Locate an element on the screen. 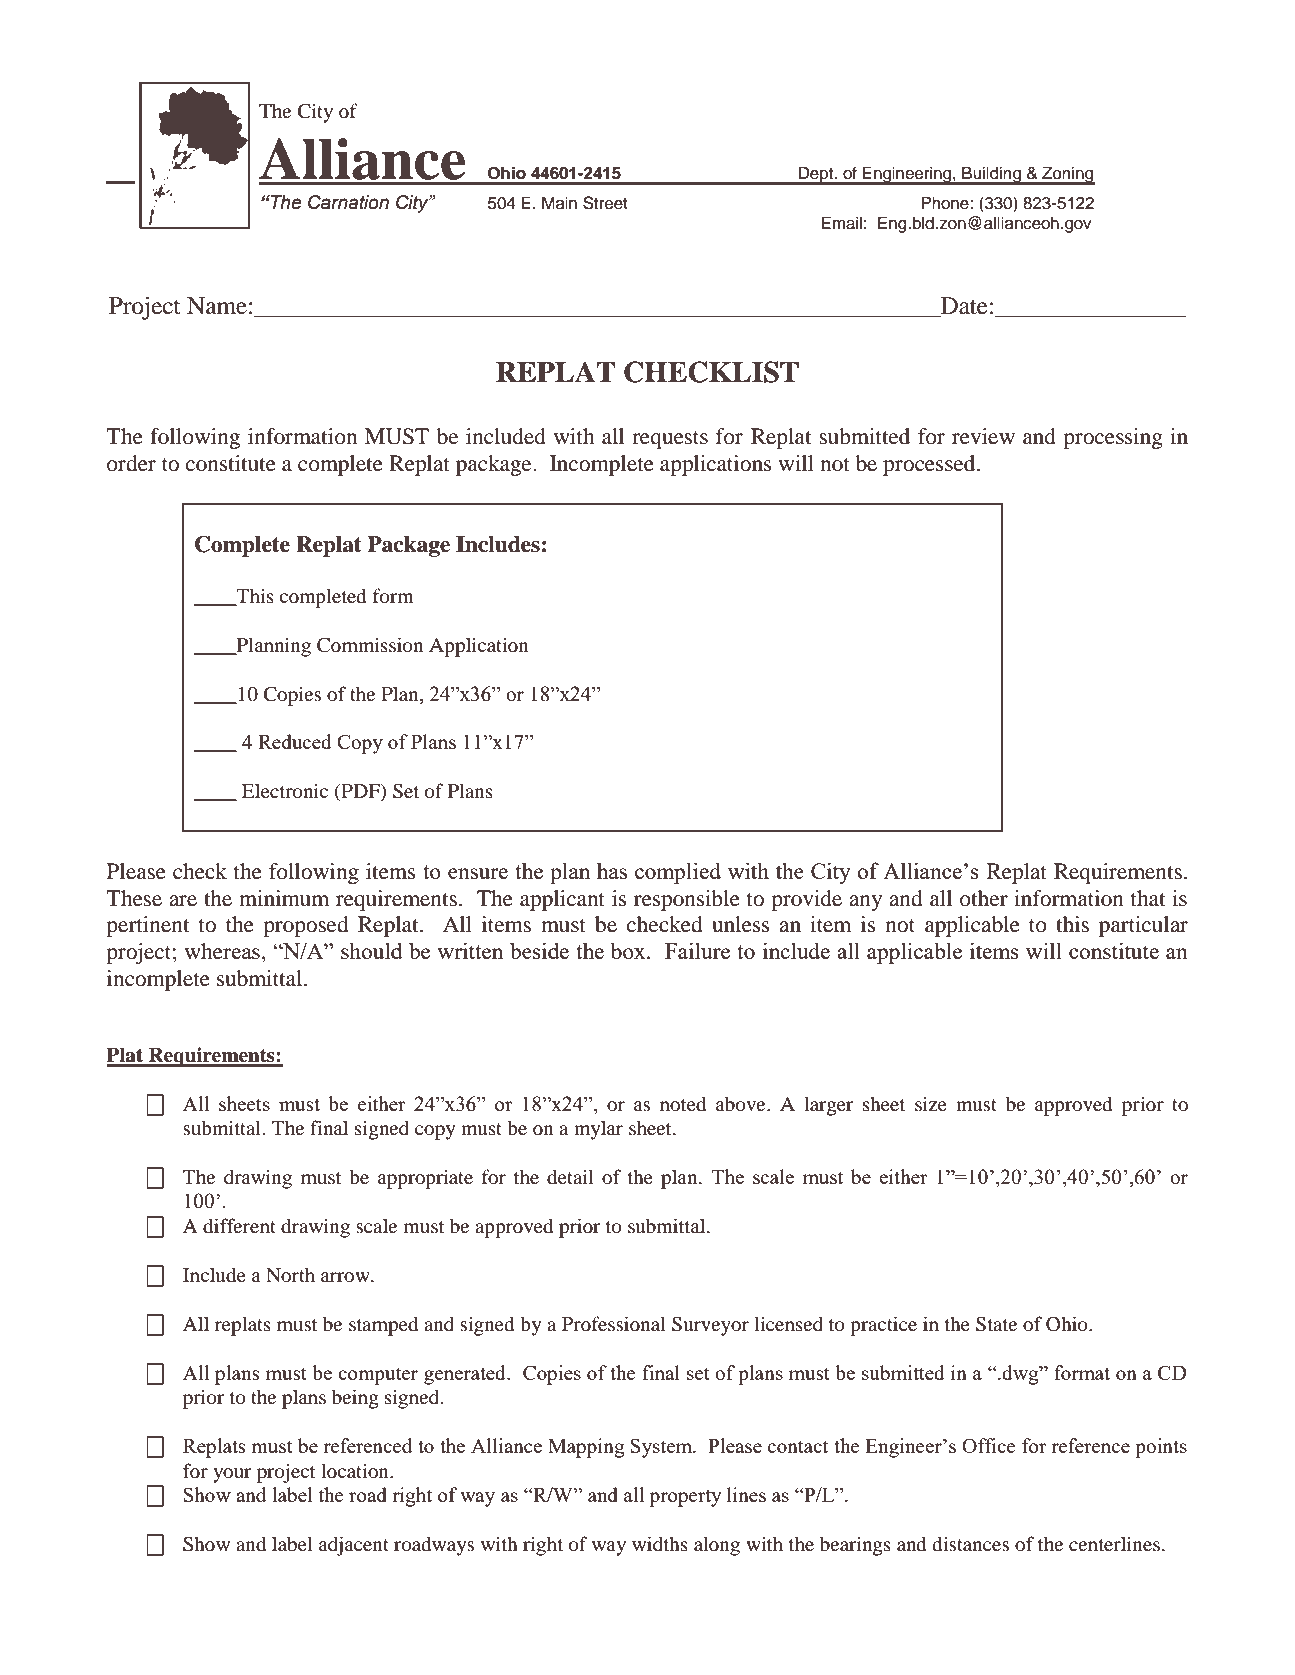 The height and width of the screenshot is (1675, 1295). complied is located at coordinates (678, 873).
